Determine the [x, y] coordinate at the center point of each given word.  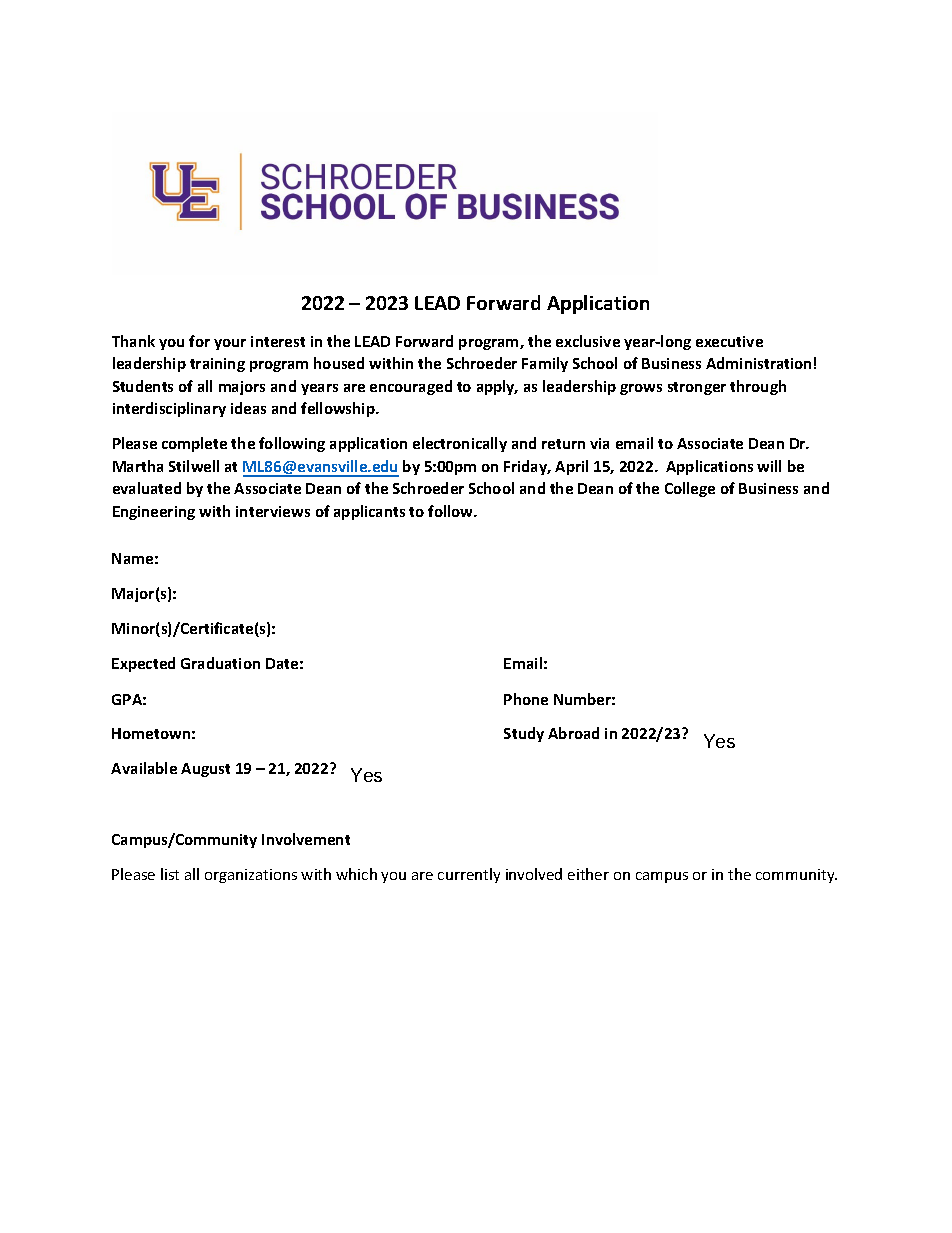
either [588, 874]
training [217, 365]
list [170, 874]
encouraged [411, 387]
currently [469, 875]
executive [729, 341]
